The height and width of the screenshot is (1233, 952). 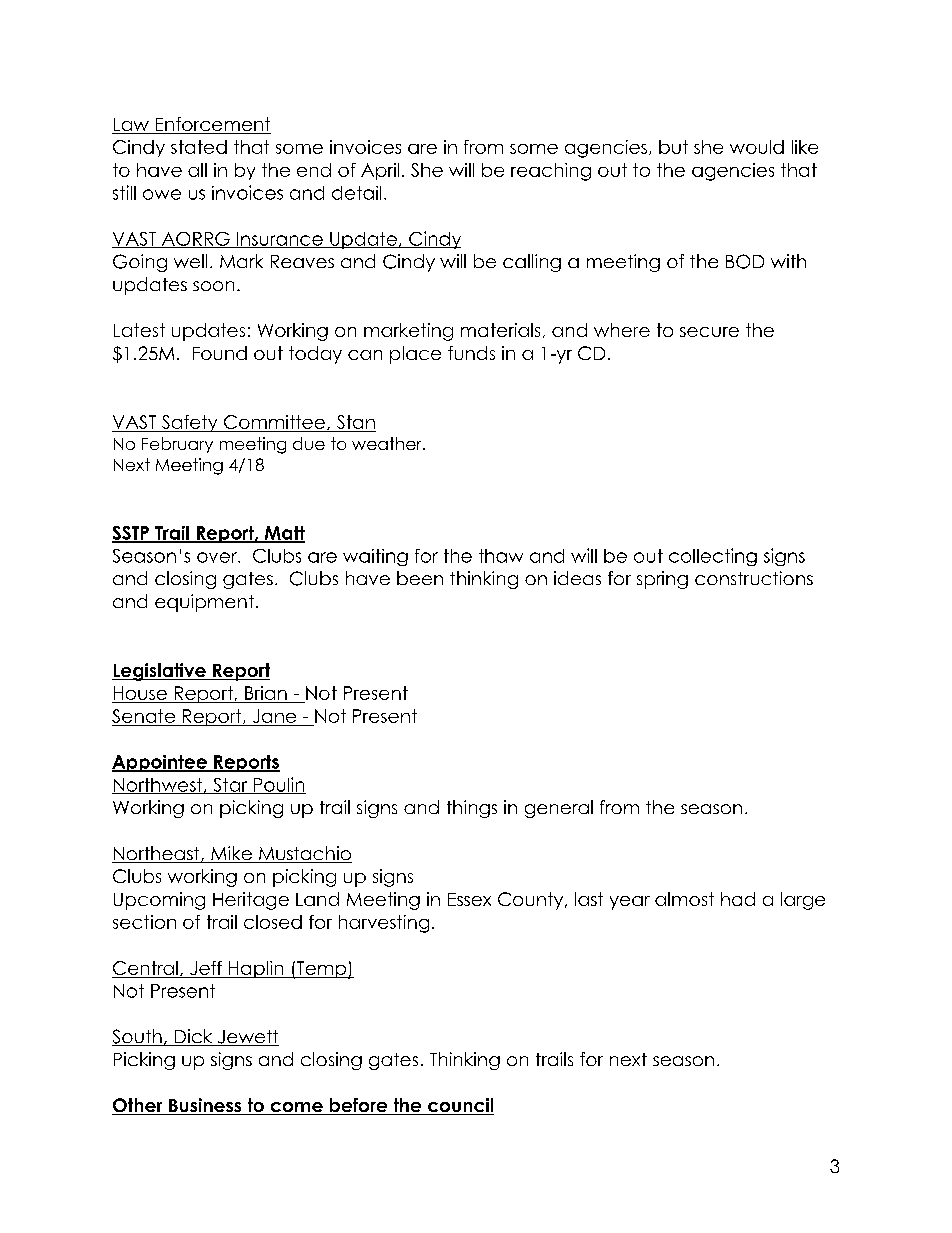 What do you see at coordinates (230, 786) in the screenshot?
I see `Star` at bounding box center [230, 786].
